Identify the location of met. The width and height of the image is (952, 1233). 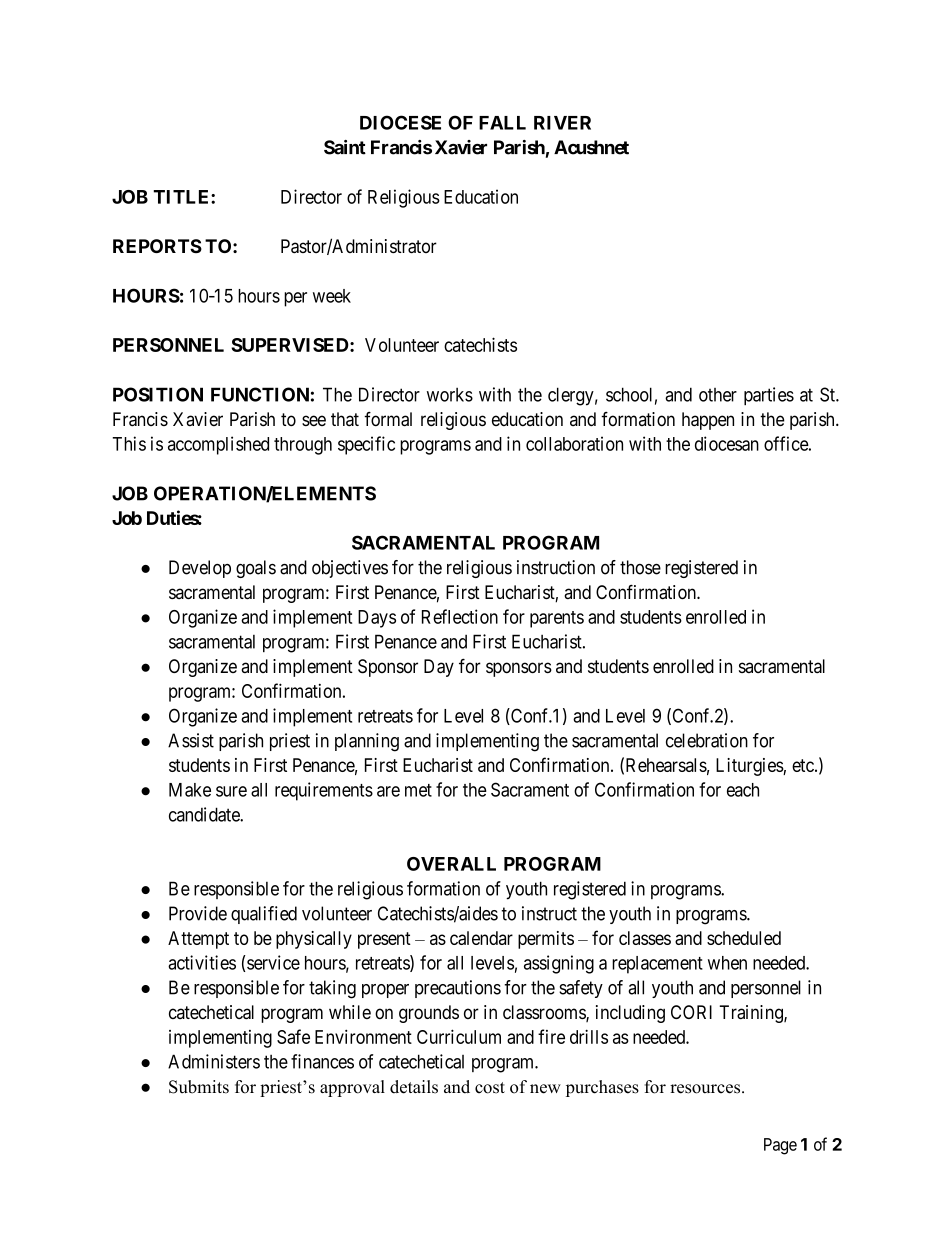
(418, 790).
